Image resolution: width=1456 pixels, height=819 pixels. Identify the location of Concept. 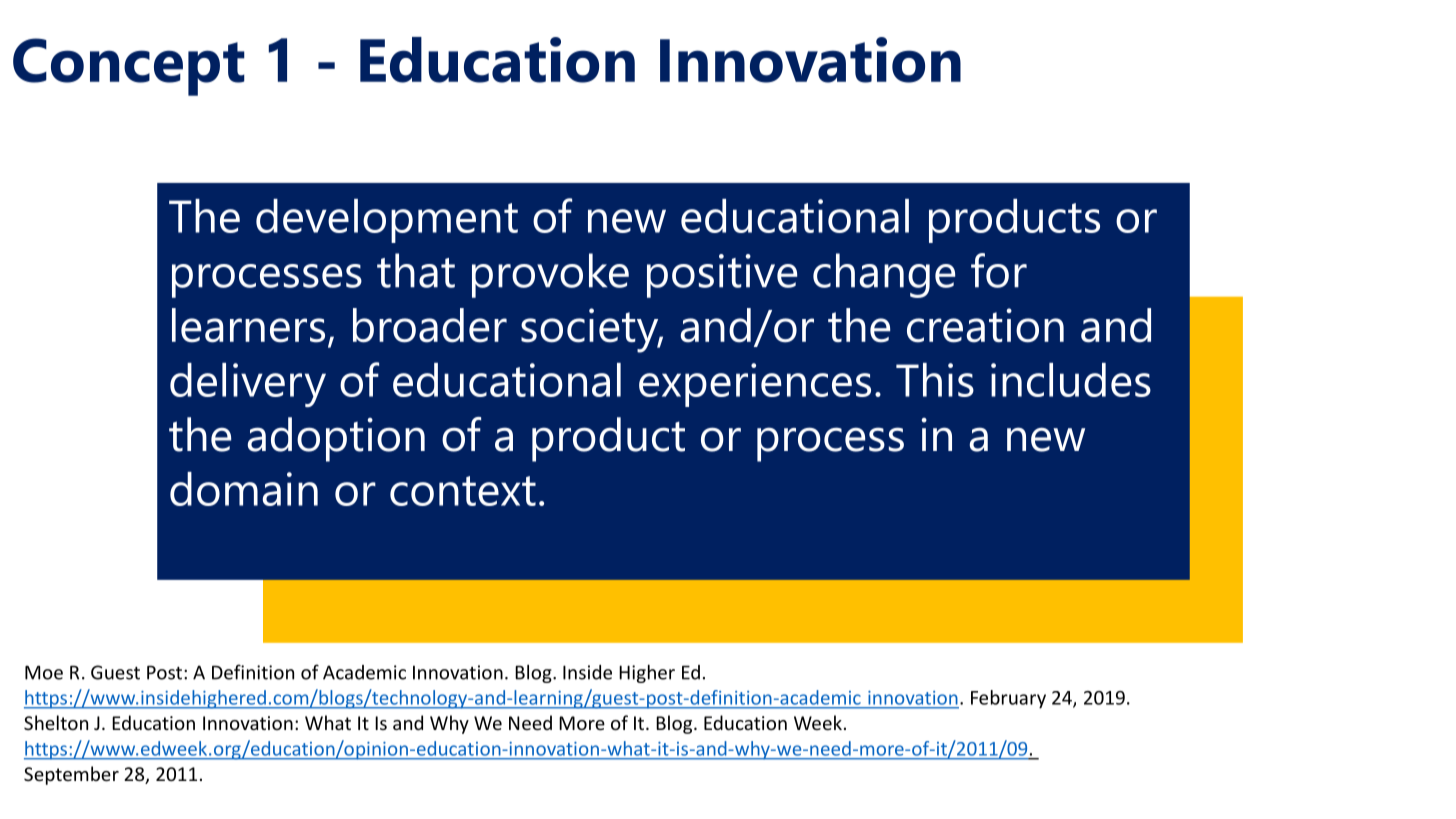
(129, 67).
